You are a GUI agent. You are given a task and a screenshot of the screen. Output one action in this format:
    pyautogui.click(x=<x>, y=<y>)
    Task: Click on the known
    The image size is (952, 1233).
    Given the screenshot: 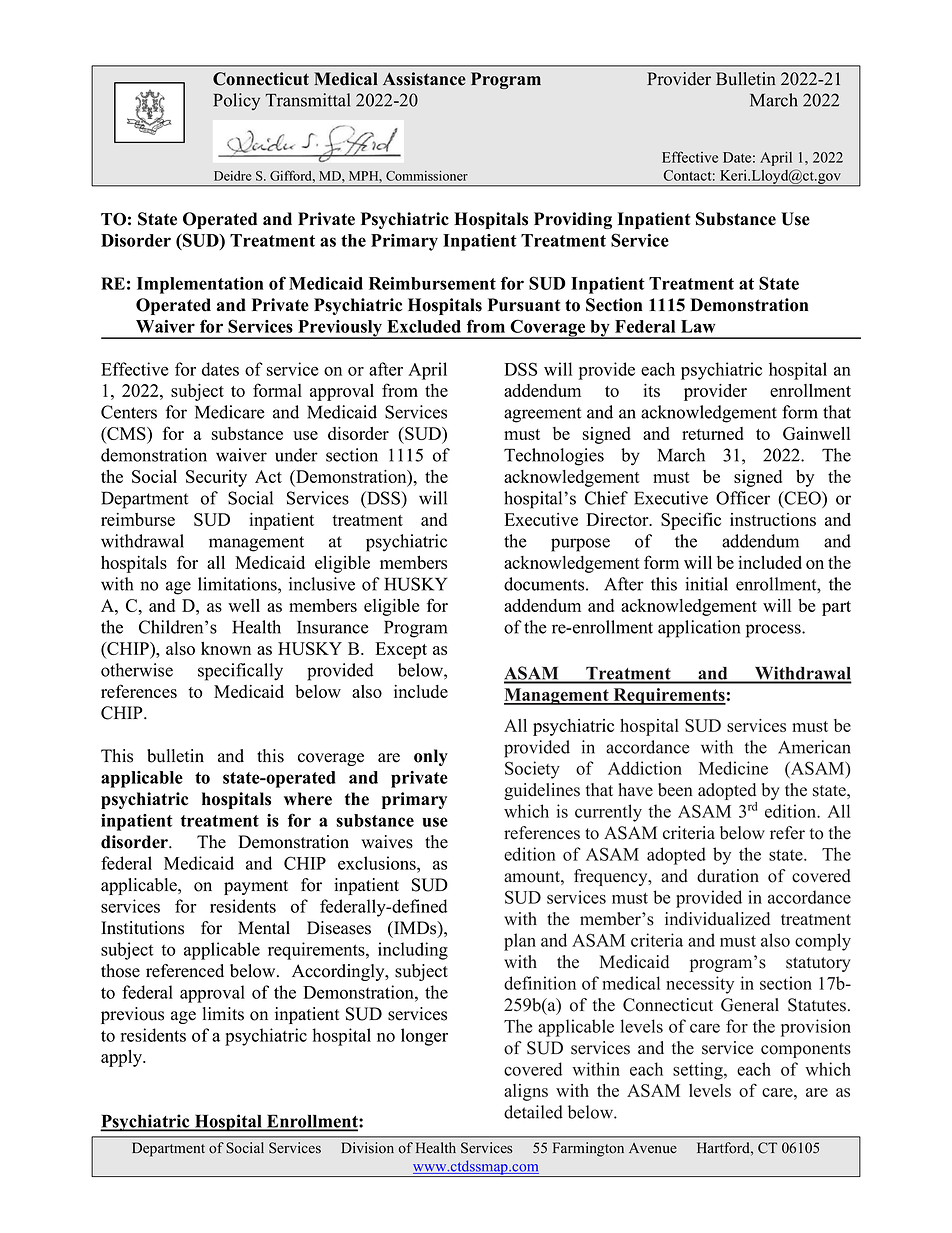 What is the action you would take?
    pyautogui.click(x=226, y=648)
